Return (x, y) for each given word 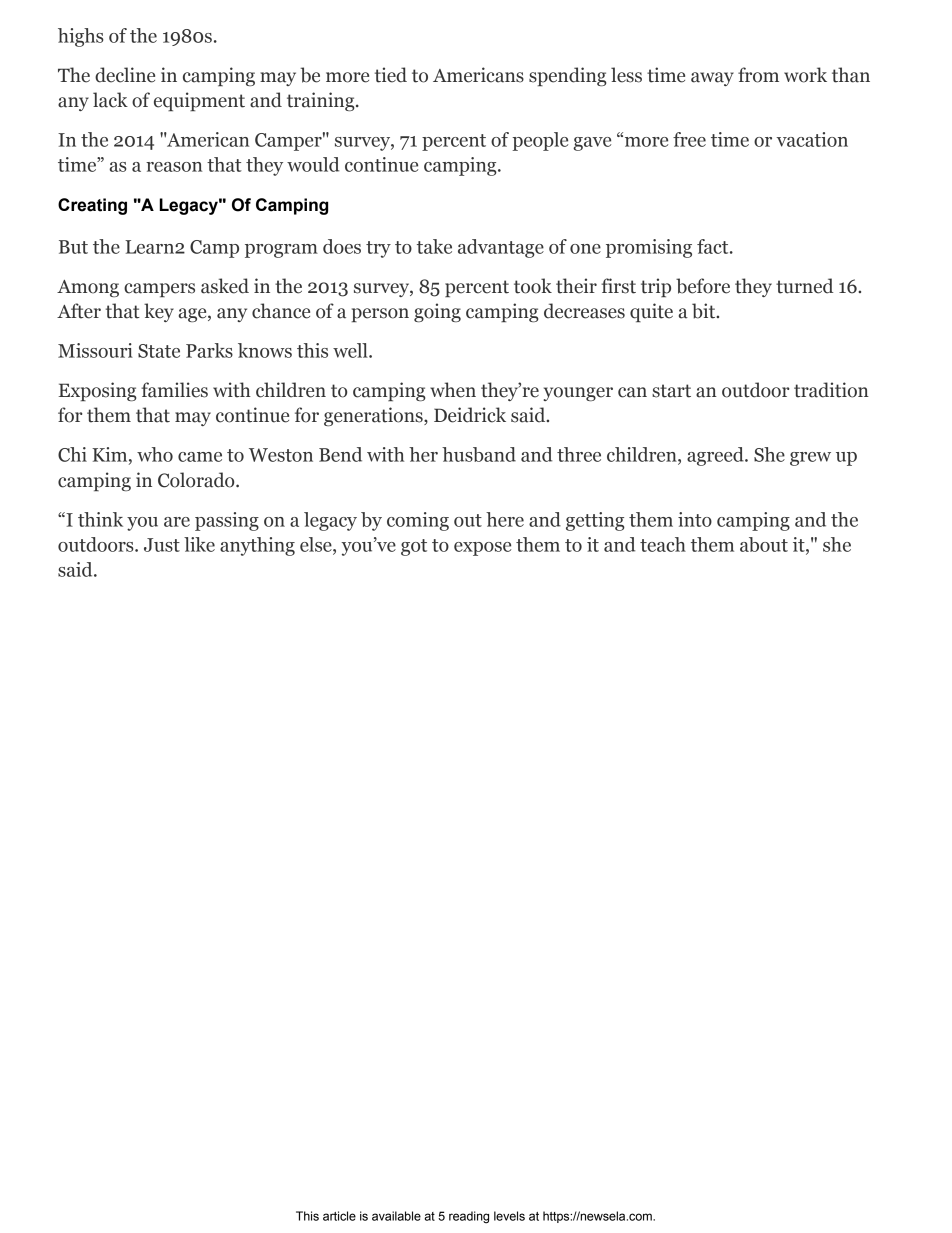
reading (469, 1217)
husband (479, 454)
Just (162, 545)
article (339, 1216)
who (155, 454)
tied (391, 75)
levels (509, 1216)
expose (482, 549)
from (758, 75)
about (764, 544)
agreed (716, 456)
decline (125, 75)
